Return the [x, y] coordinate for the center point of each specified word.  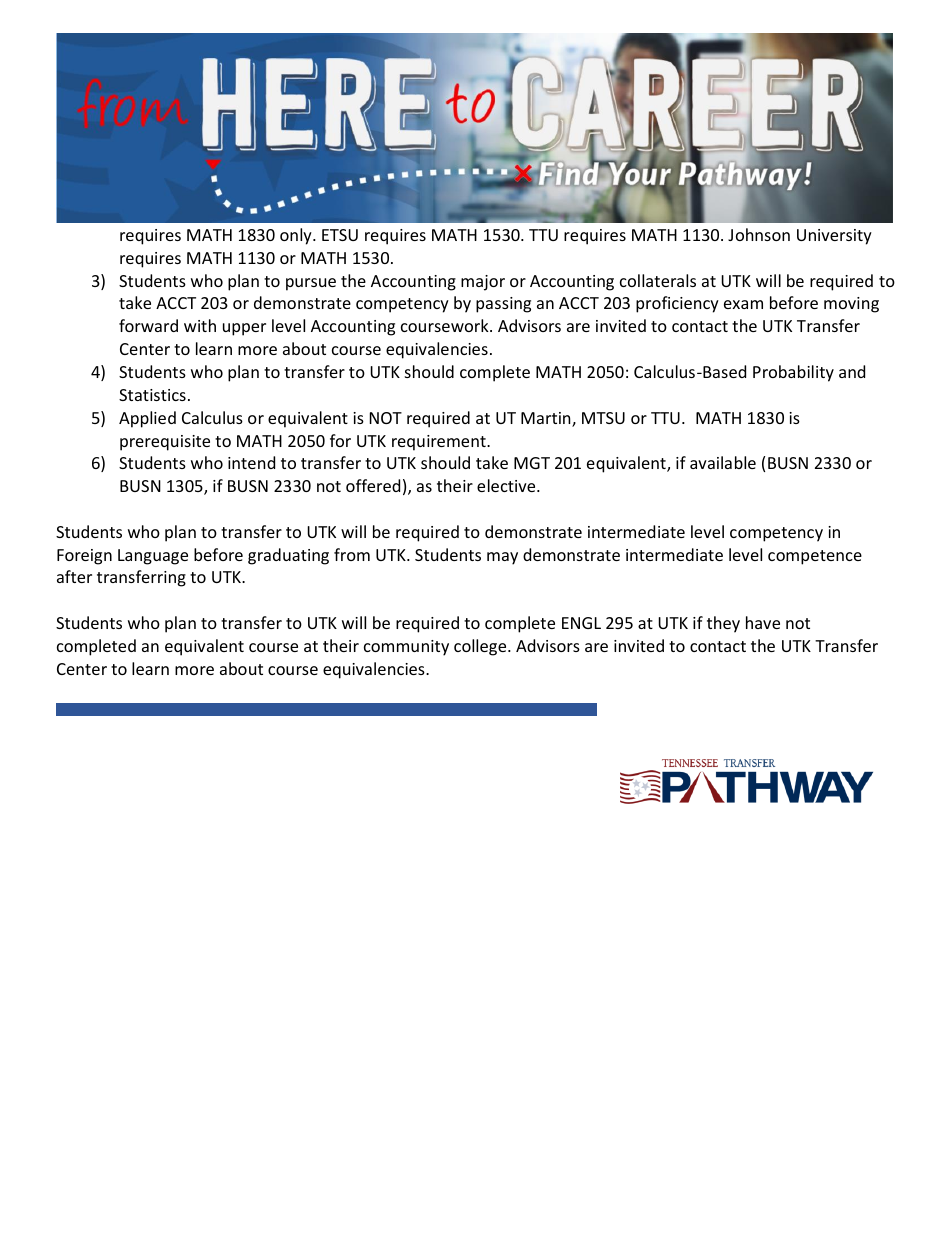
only [297, 236]
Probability [793, 373]
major [483, 283]
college [481, 647]
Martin [547, 419]
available [723, 462]
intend [251, 462]
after [74, 576]
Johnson [759, 234]
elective [507, 485]
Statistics [152, 395]
